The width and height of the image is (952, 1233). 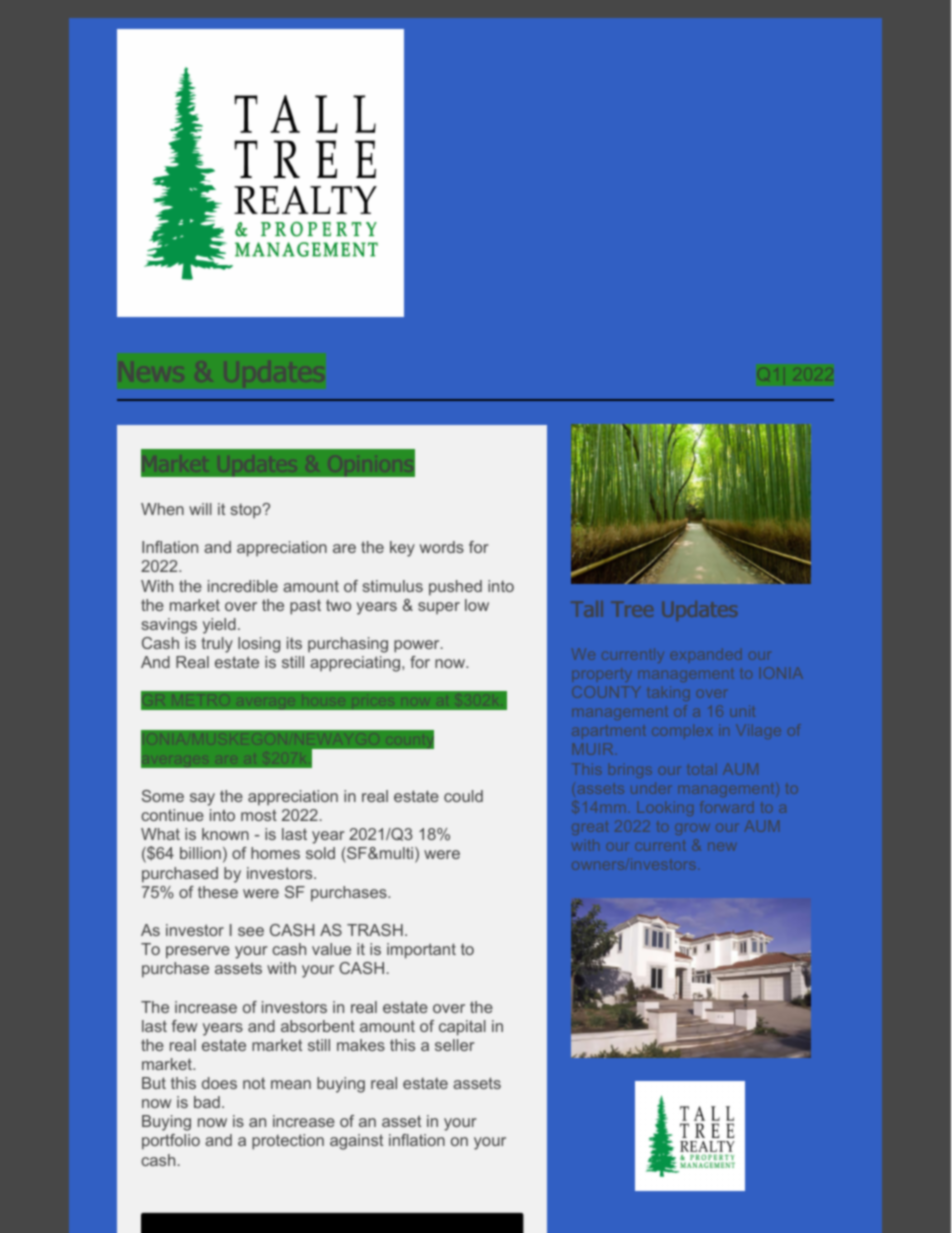 What do you see at coordinates (442, 547) in the image?
I see `words` at bounding box center [442, 547].
